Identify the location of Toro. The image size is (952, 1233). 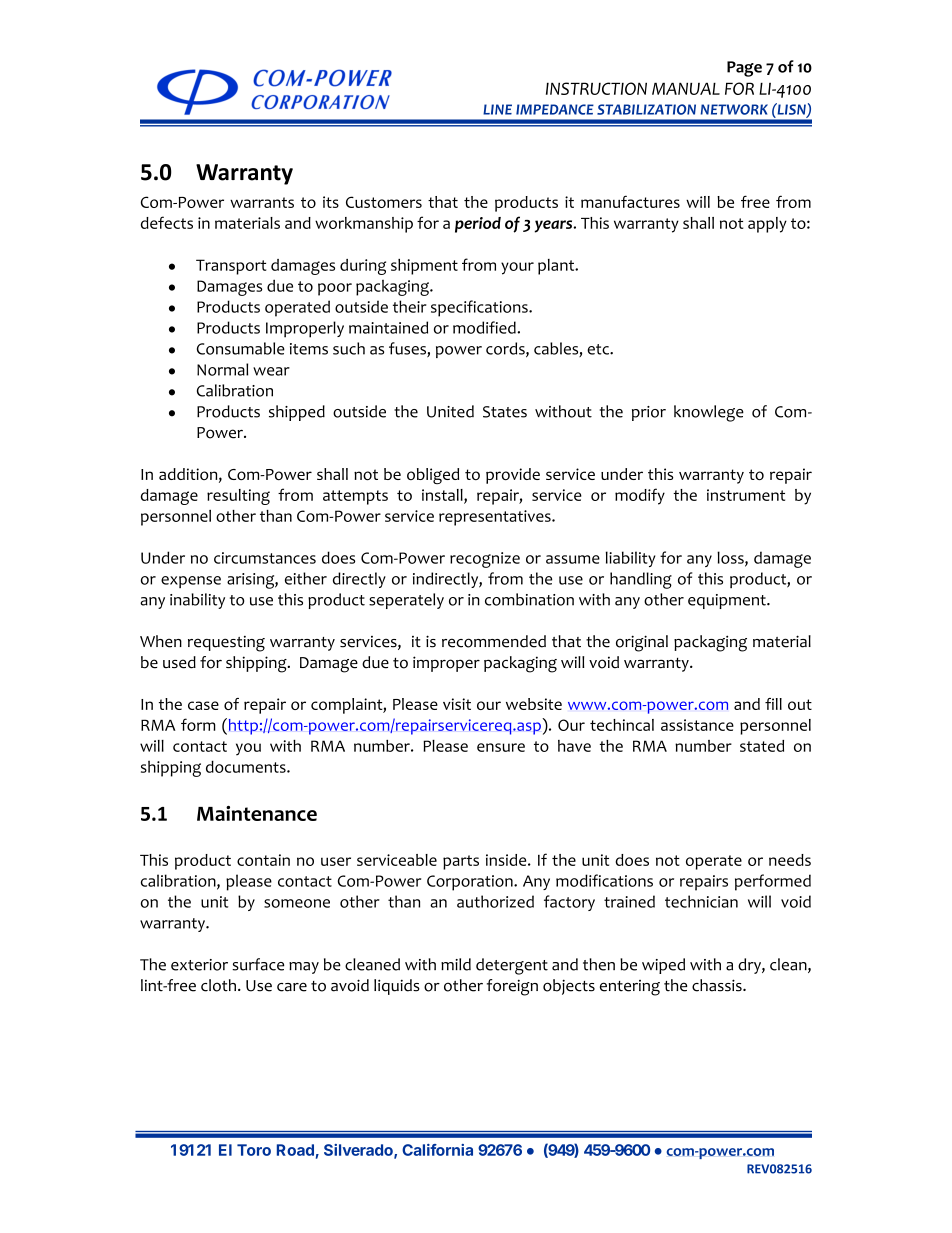
(254, 1150).
